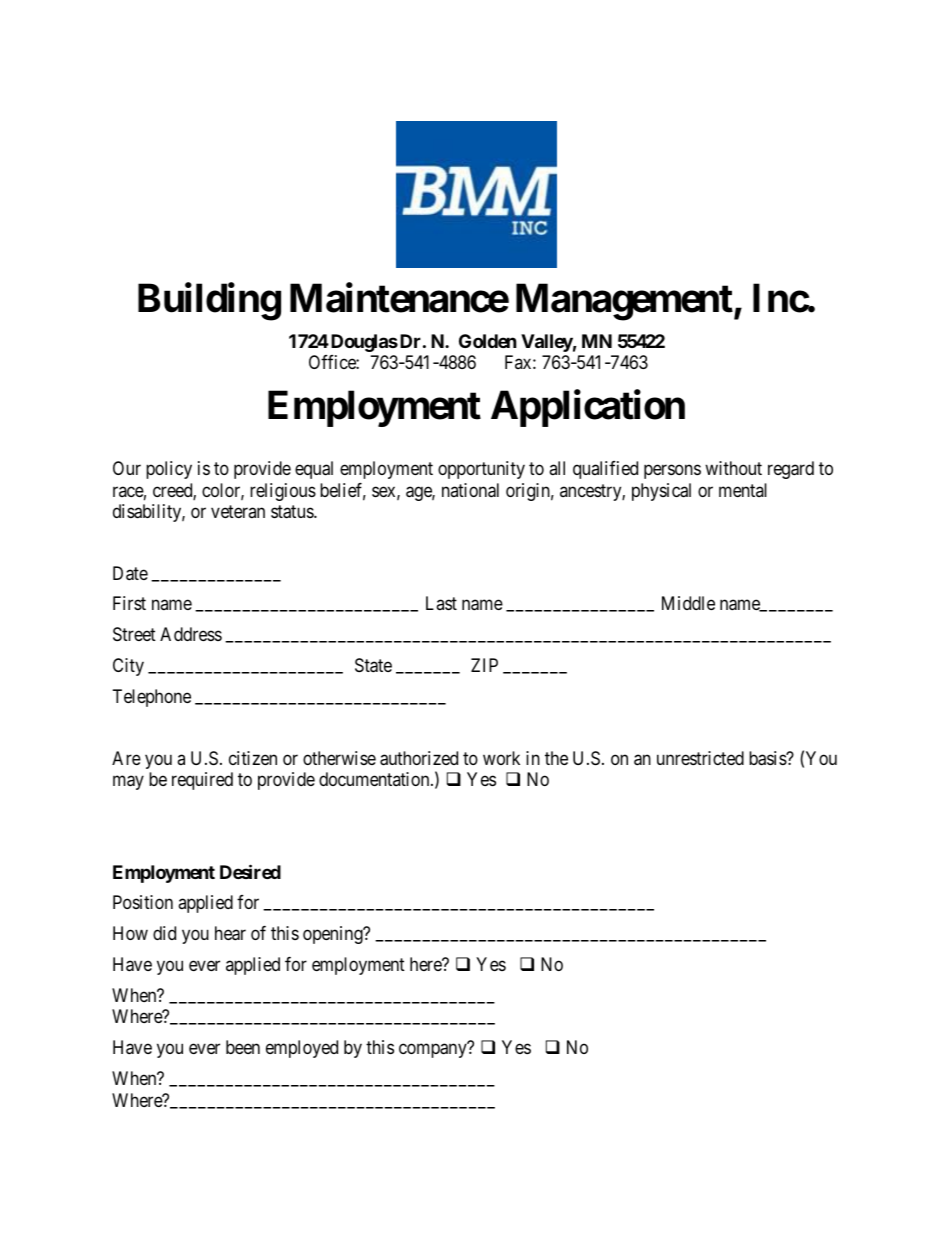 This document has height=1233, width=952. Describe the element at coordinates (688, 603) in the document. I see `Middle` at that location.
